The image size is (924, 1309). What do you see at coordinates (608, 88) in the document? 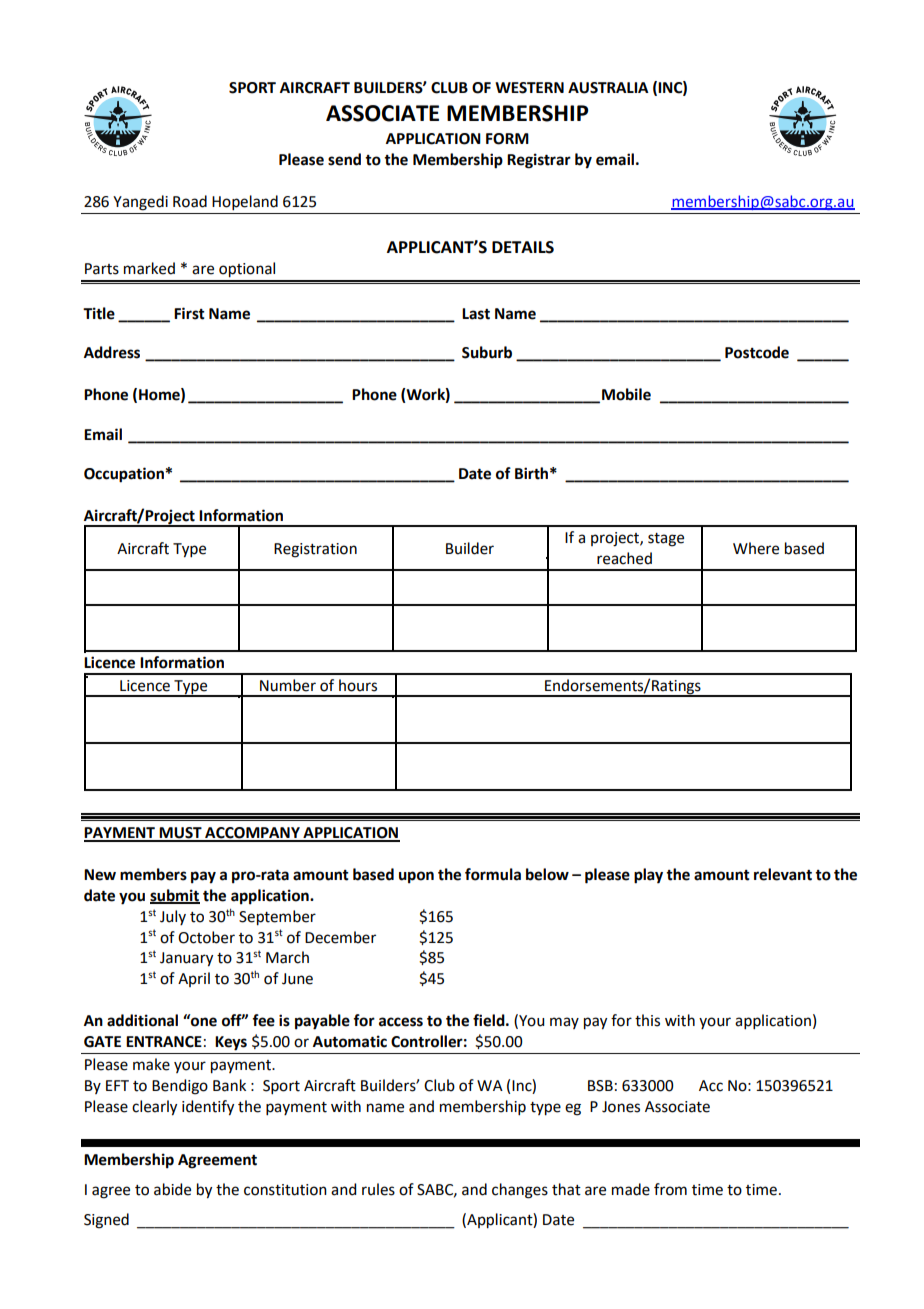
I see `AUSTRALIA` at bounding box center [608, 88].
